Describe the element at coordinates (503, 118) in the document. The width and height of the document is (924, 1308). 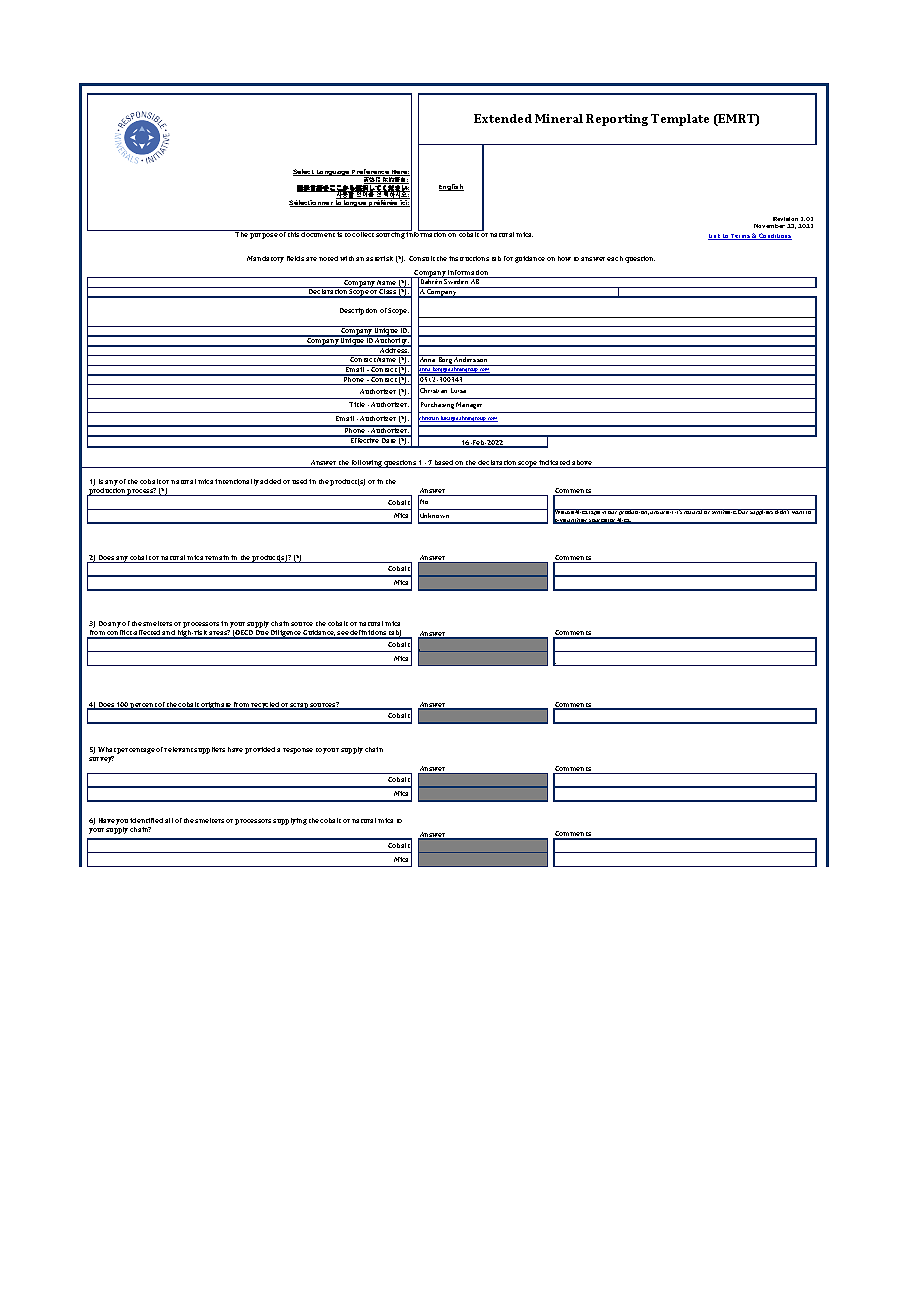
I see `Extended` at that location.
